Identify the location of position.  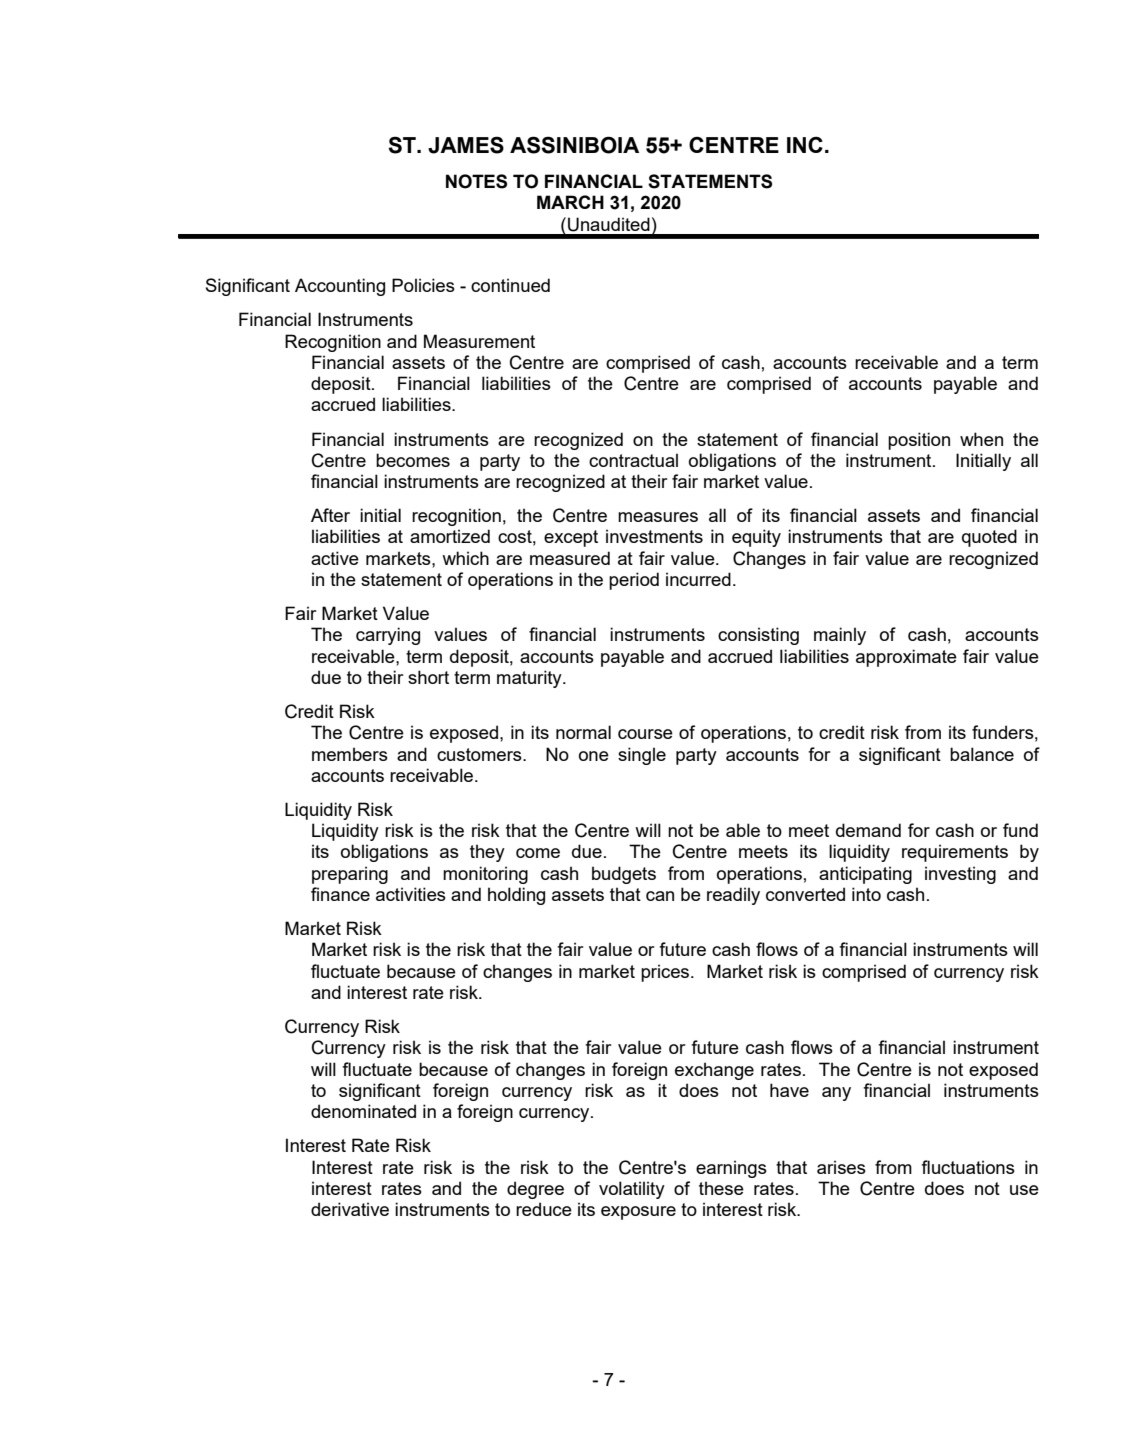
(919, 441).
